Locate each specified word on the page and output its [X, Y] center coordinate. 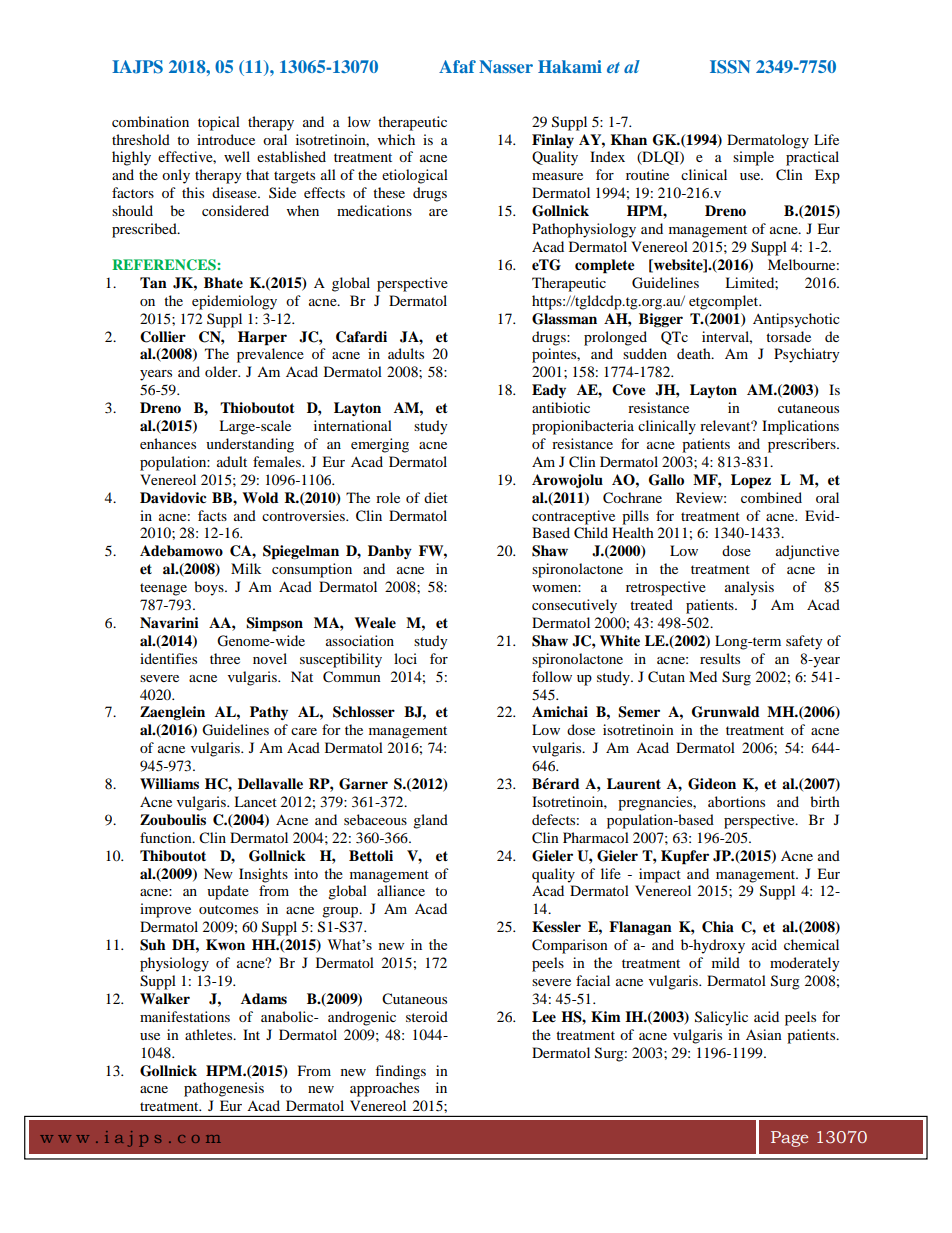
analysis [749, 588]
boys [210, 588]
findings [400, 1072]
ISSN [730, 67]
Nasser [506, 66]
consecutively [574, 606]
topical [219, 123]
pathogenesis [224, 1089]
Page [789, 1139]
